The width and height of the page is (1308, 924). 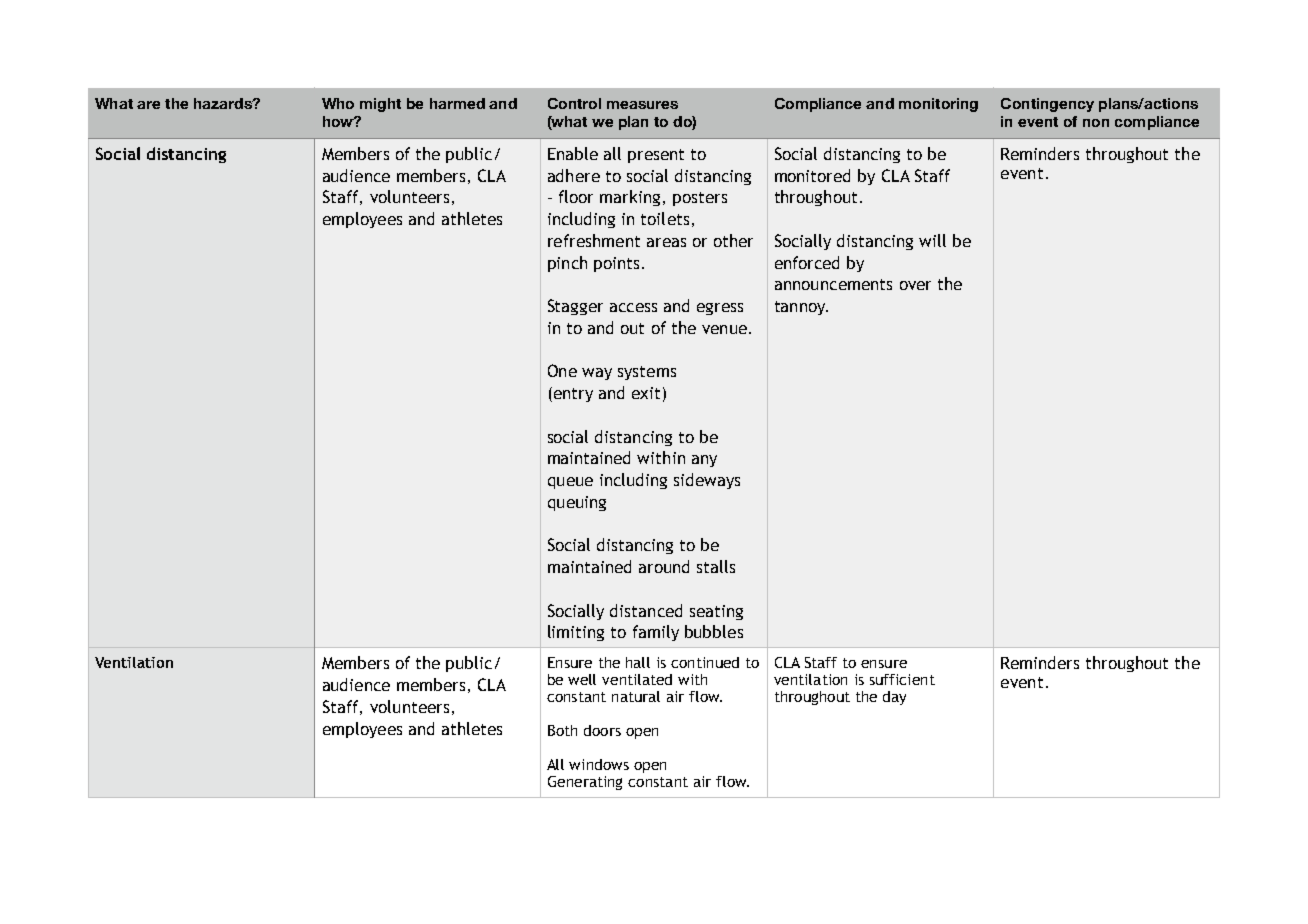 What do you see at coordinates (562, 730) in the page?
I see `Both` at bounding box center [562, 730].
